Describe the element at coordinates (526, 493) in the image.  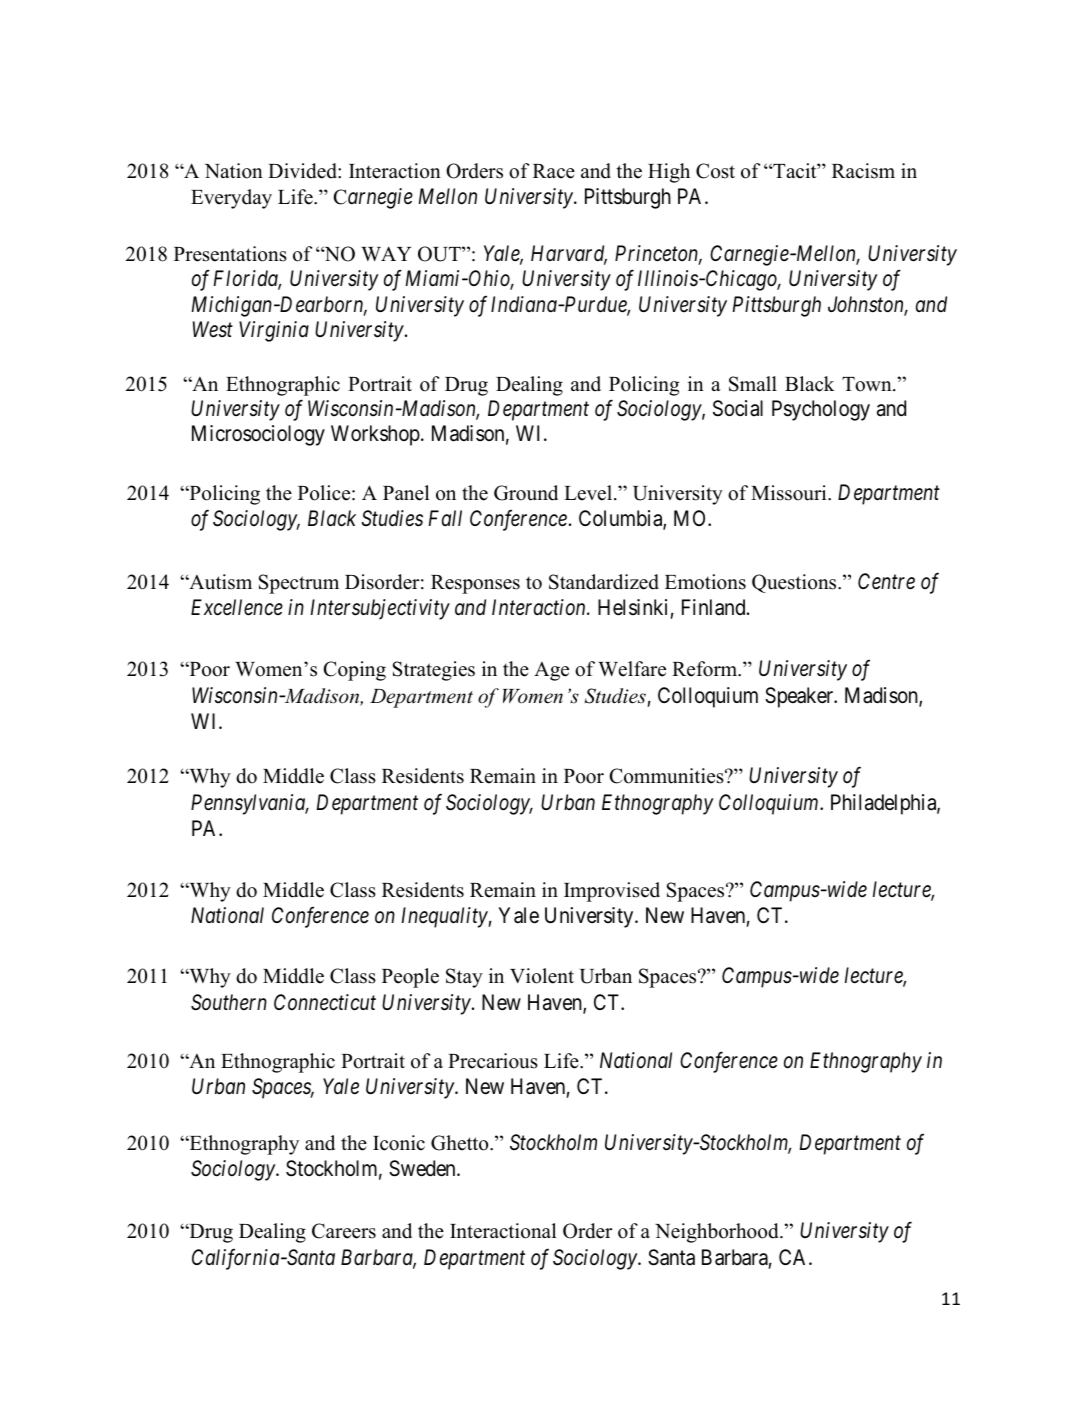
I see `Ground` at that location.
